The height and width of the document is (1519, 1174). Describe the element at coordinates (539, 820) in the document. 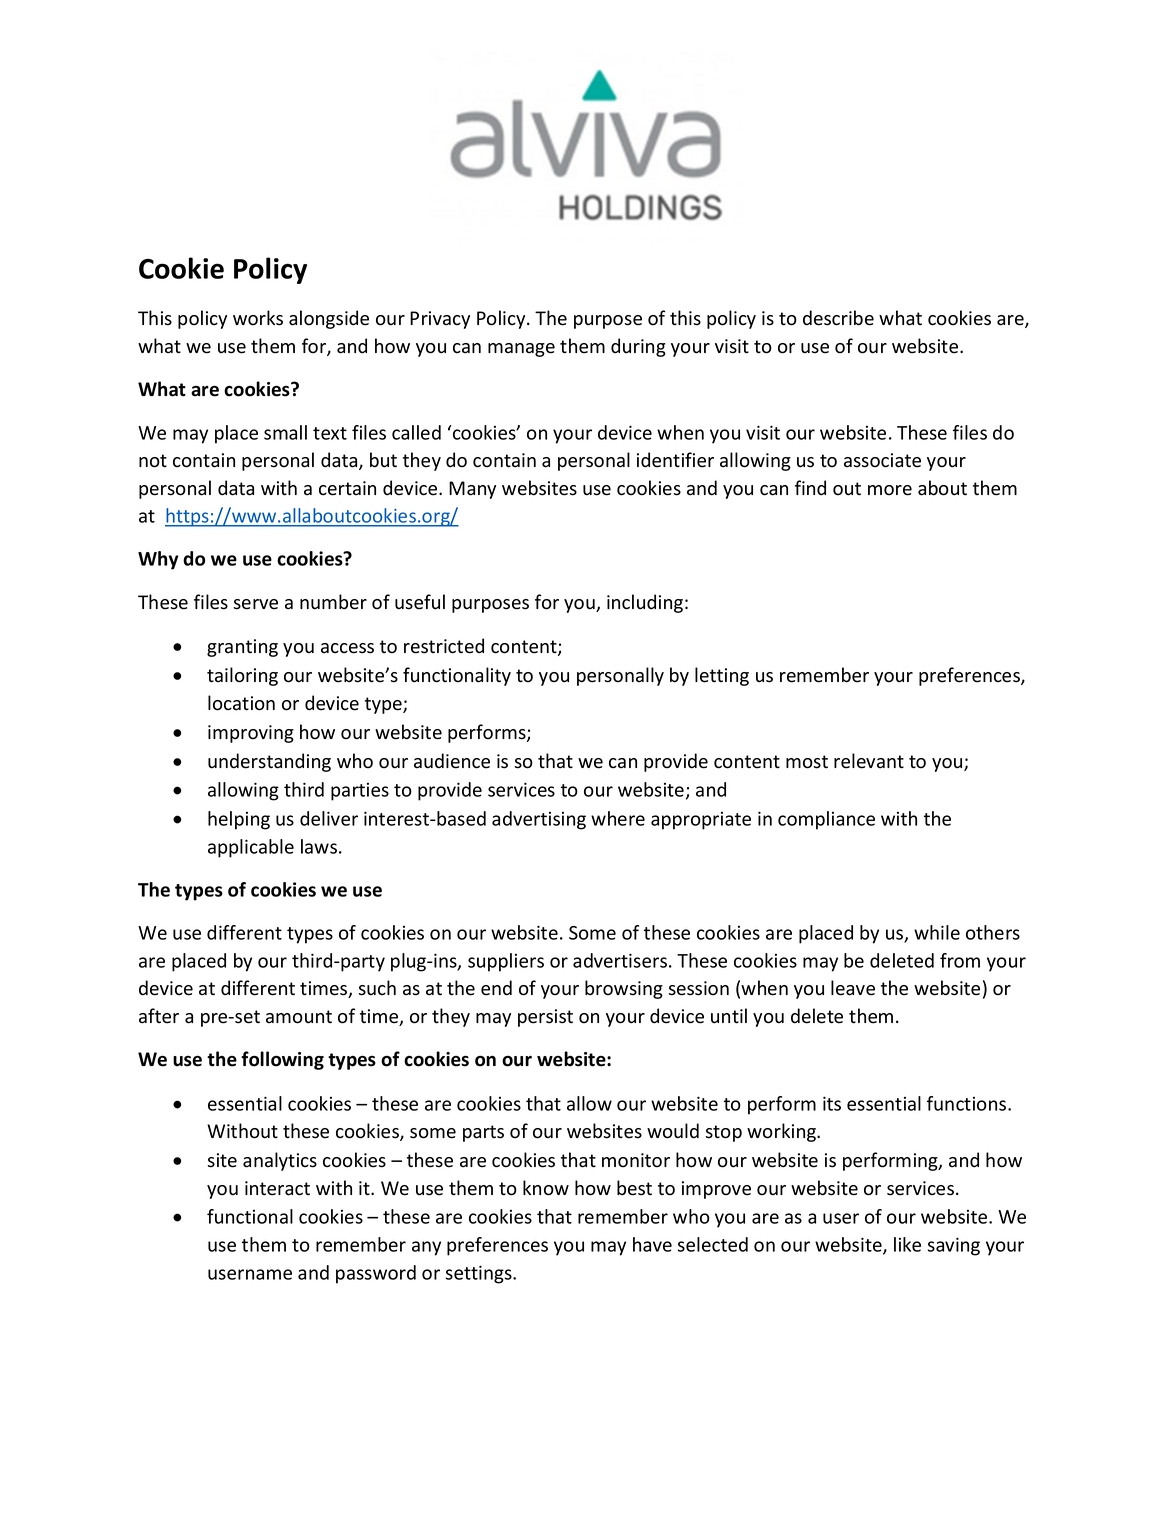

I see `advertising` at that location.
